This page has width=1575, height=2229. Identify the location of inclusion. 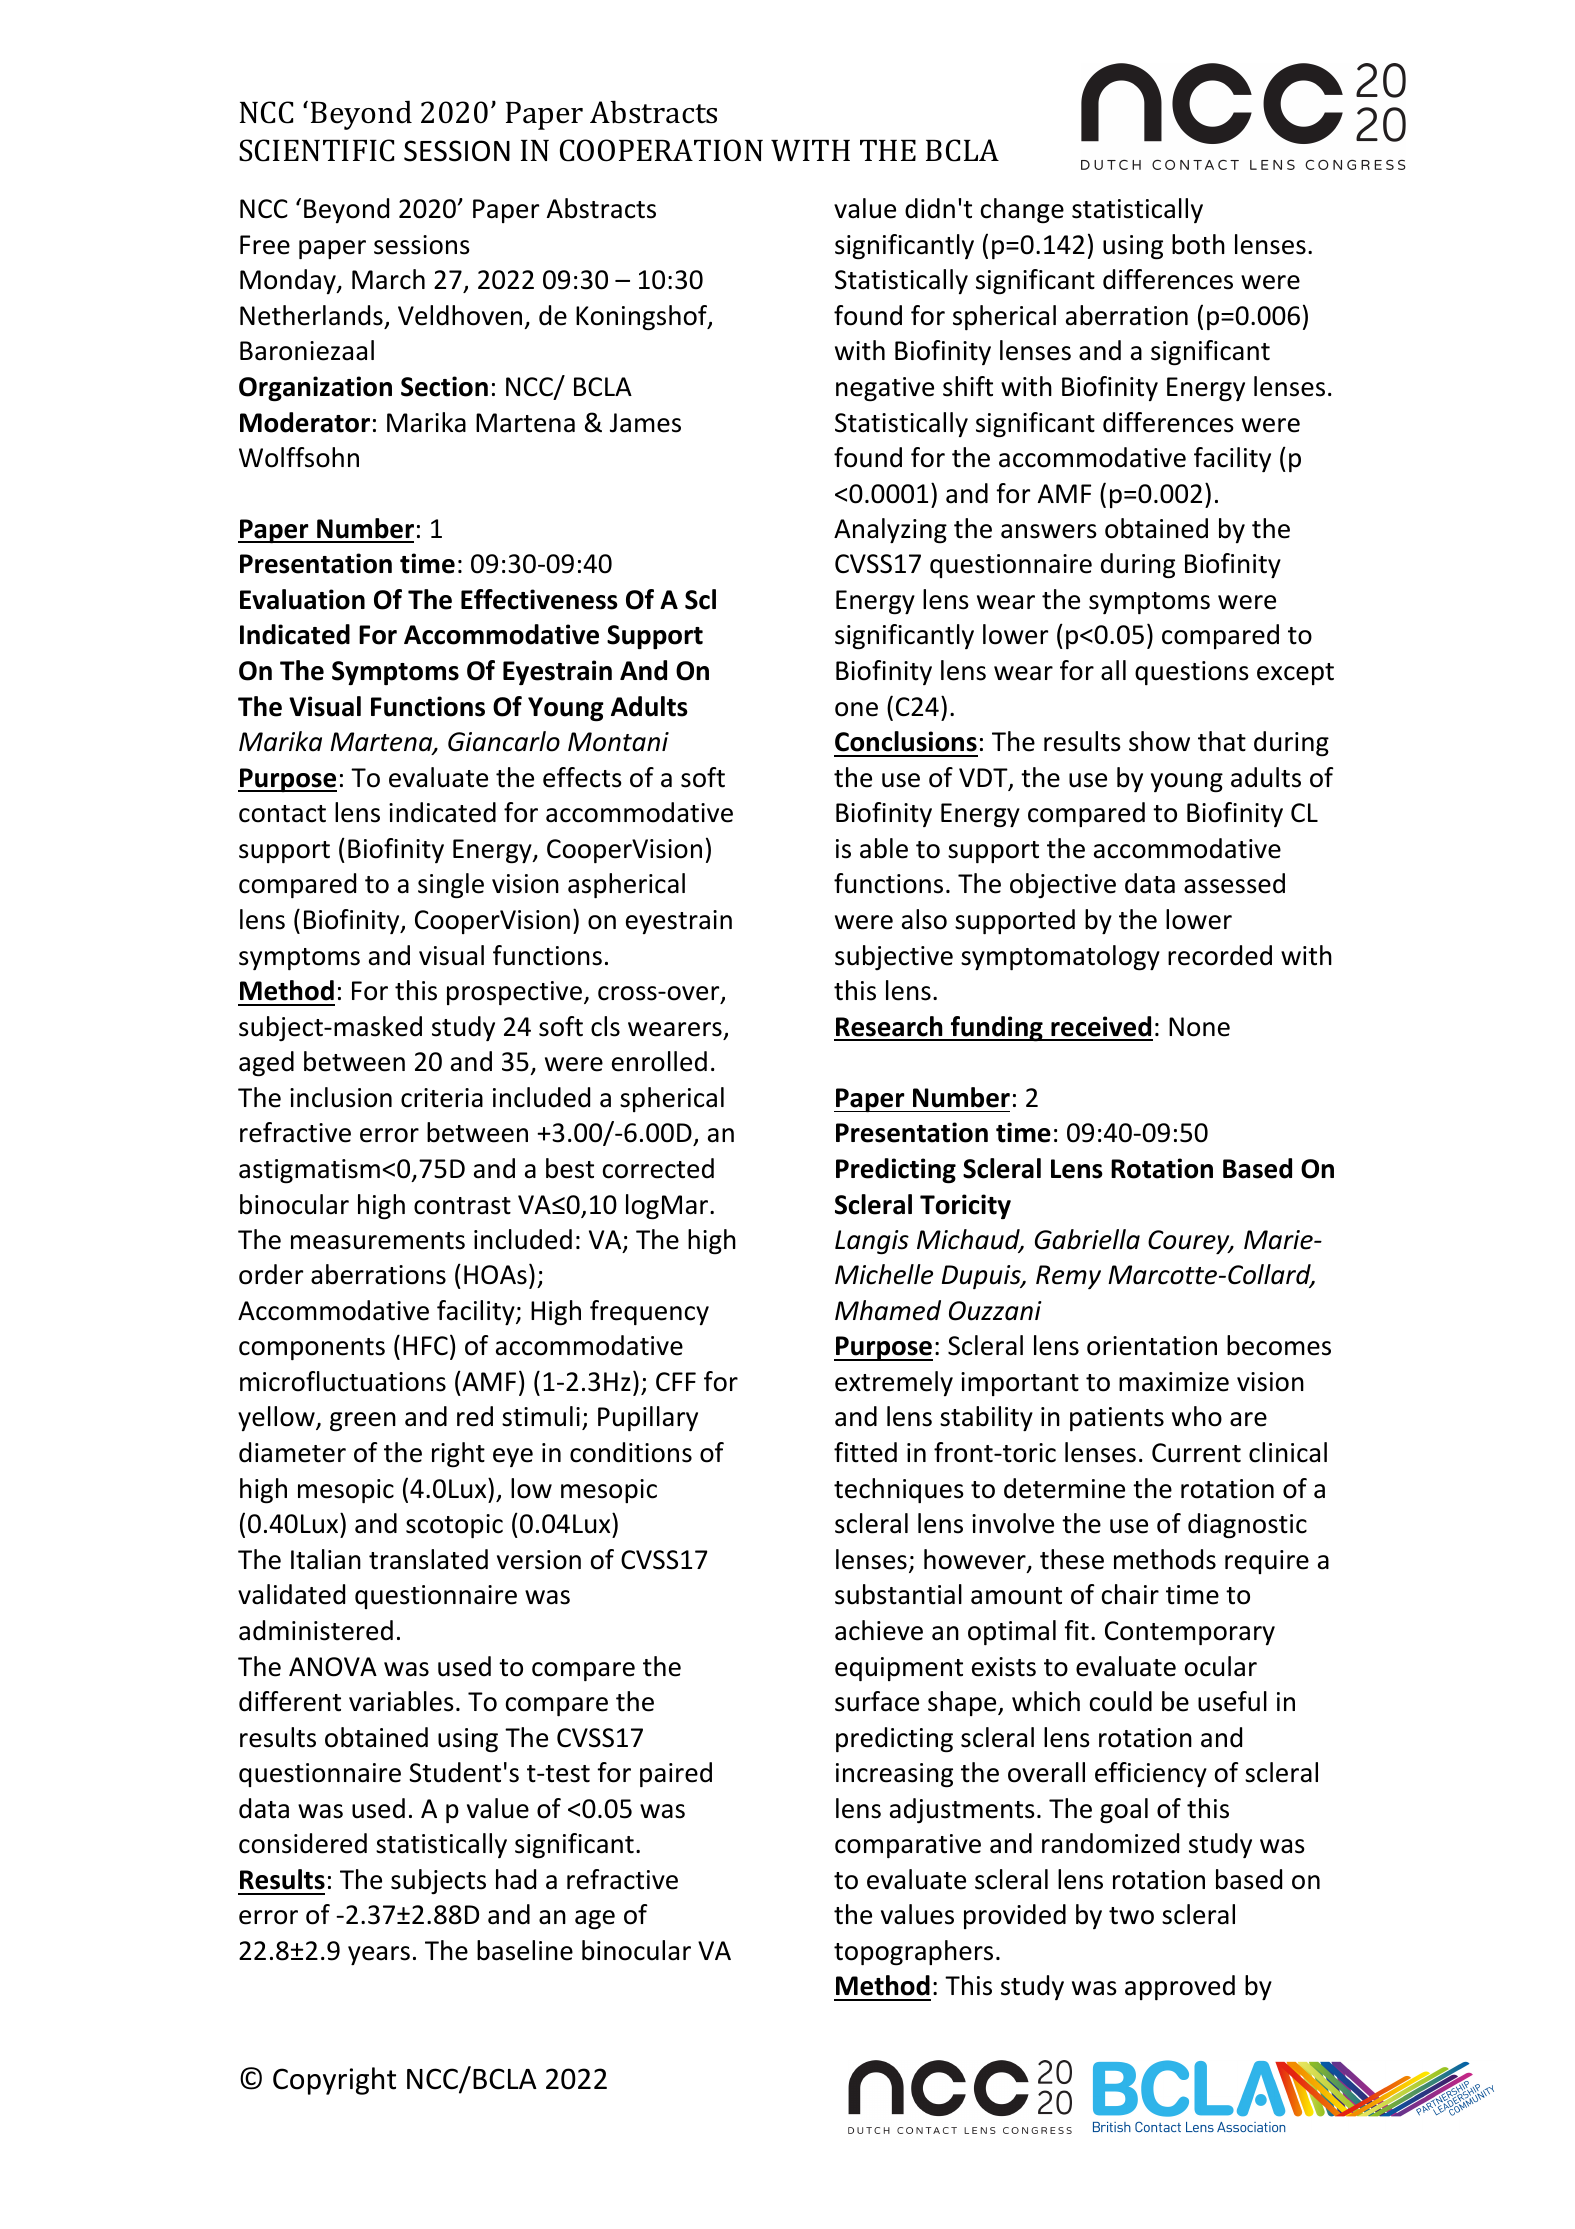
(341, 1097).
